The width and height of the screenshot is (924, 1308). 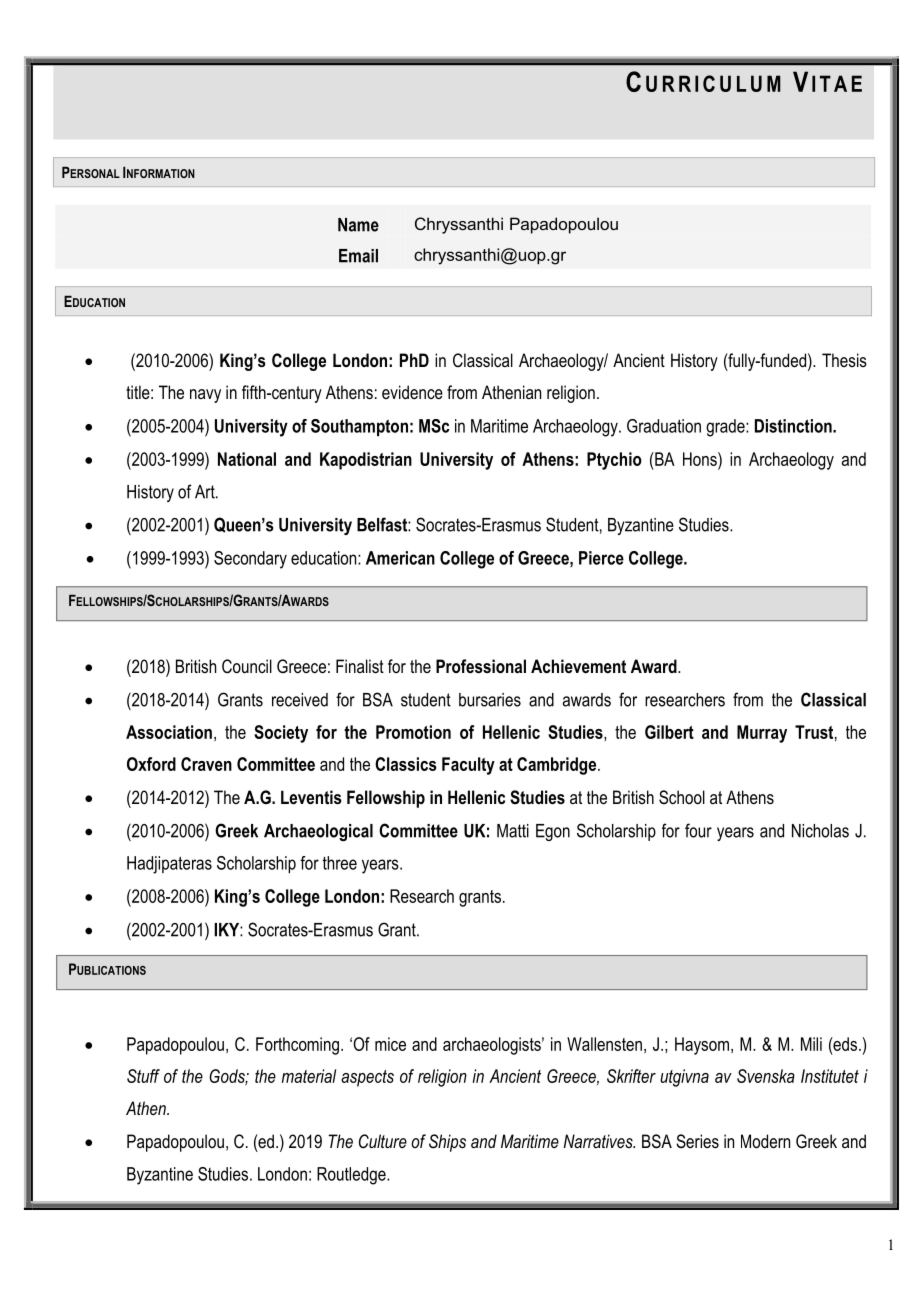 I want to click on Name, so click(x=358, y=225).
